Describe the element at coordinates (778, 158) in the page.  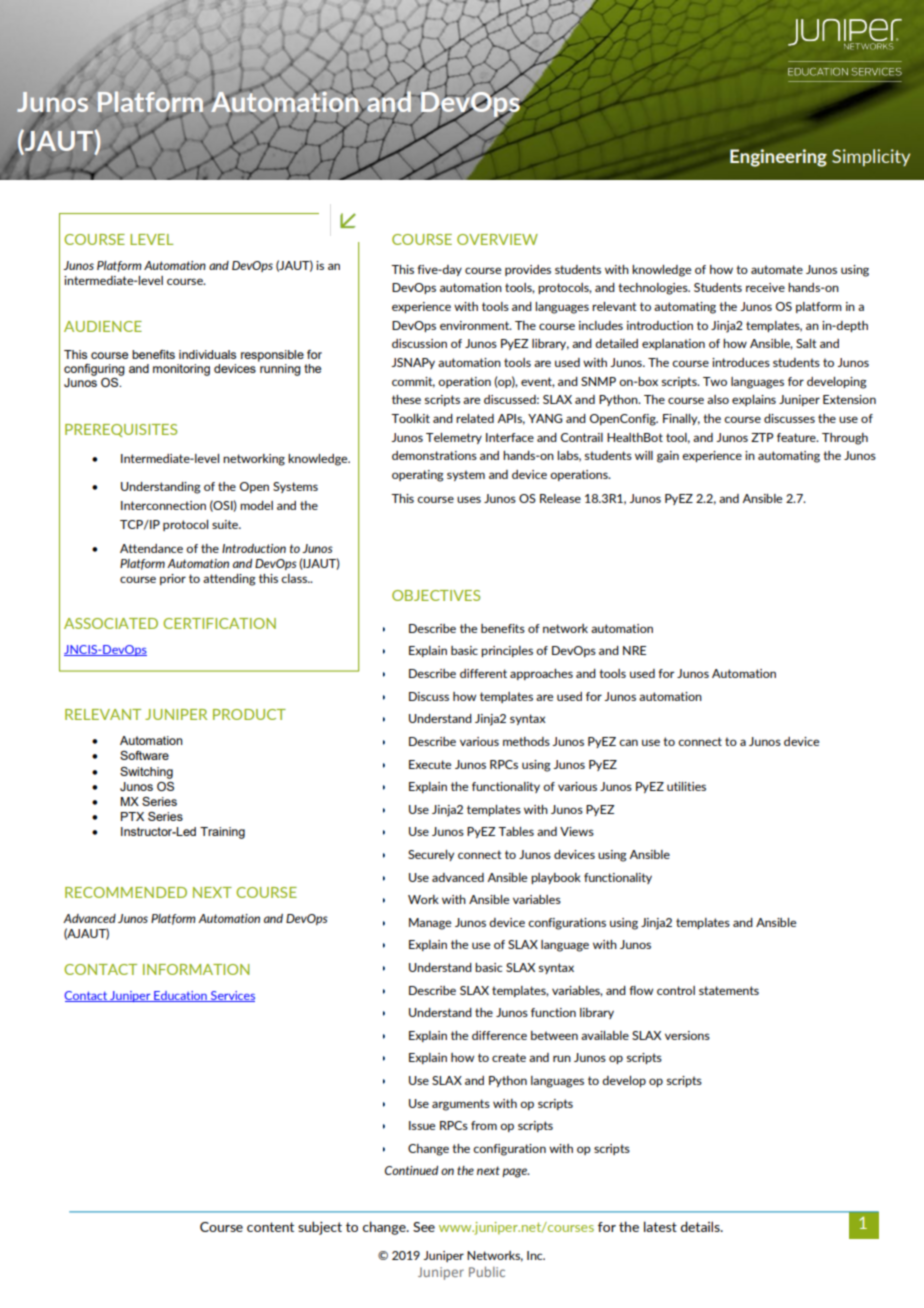
I see `Engineering` at that location.
